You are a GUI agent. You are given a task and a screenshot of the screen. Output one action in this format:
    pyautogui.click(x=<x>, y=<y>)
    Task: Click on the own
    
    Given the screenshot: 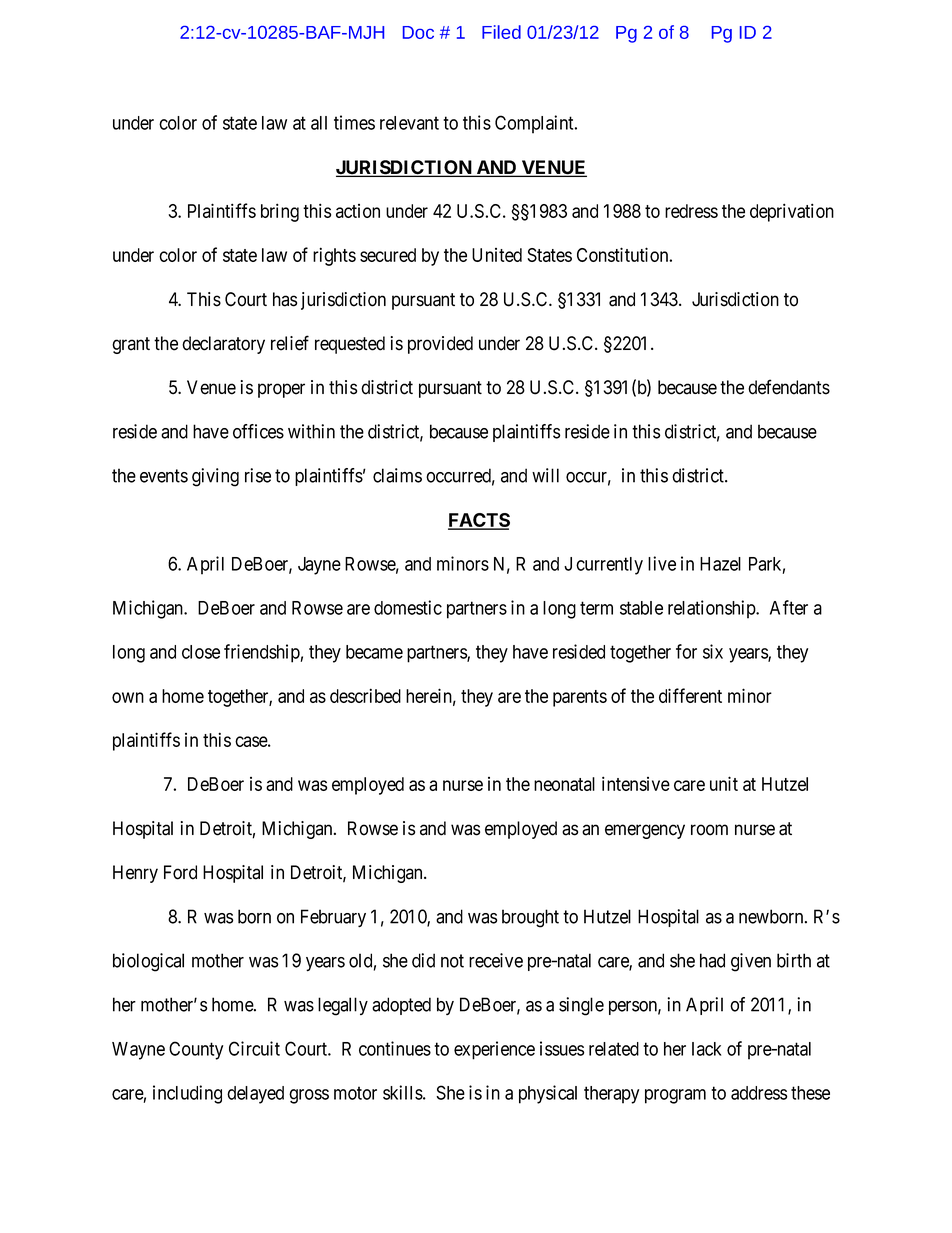 What is the action you would take?
    pyautogui.click(x=128, y=697)
